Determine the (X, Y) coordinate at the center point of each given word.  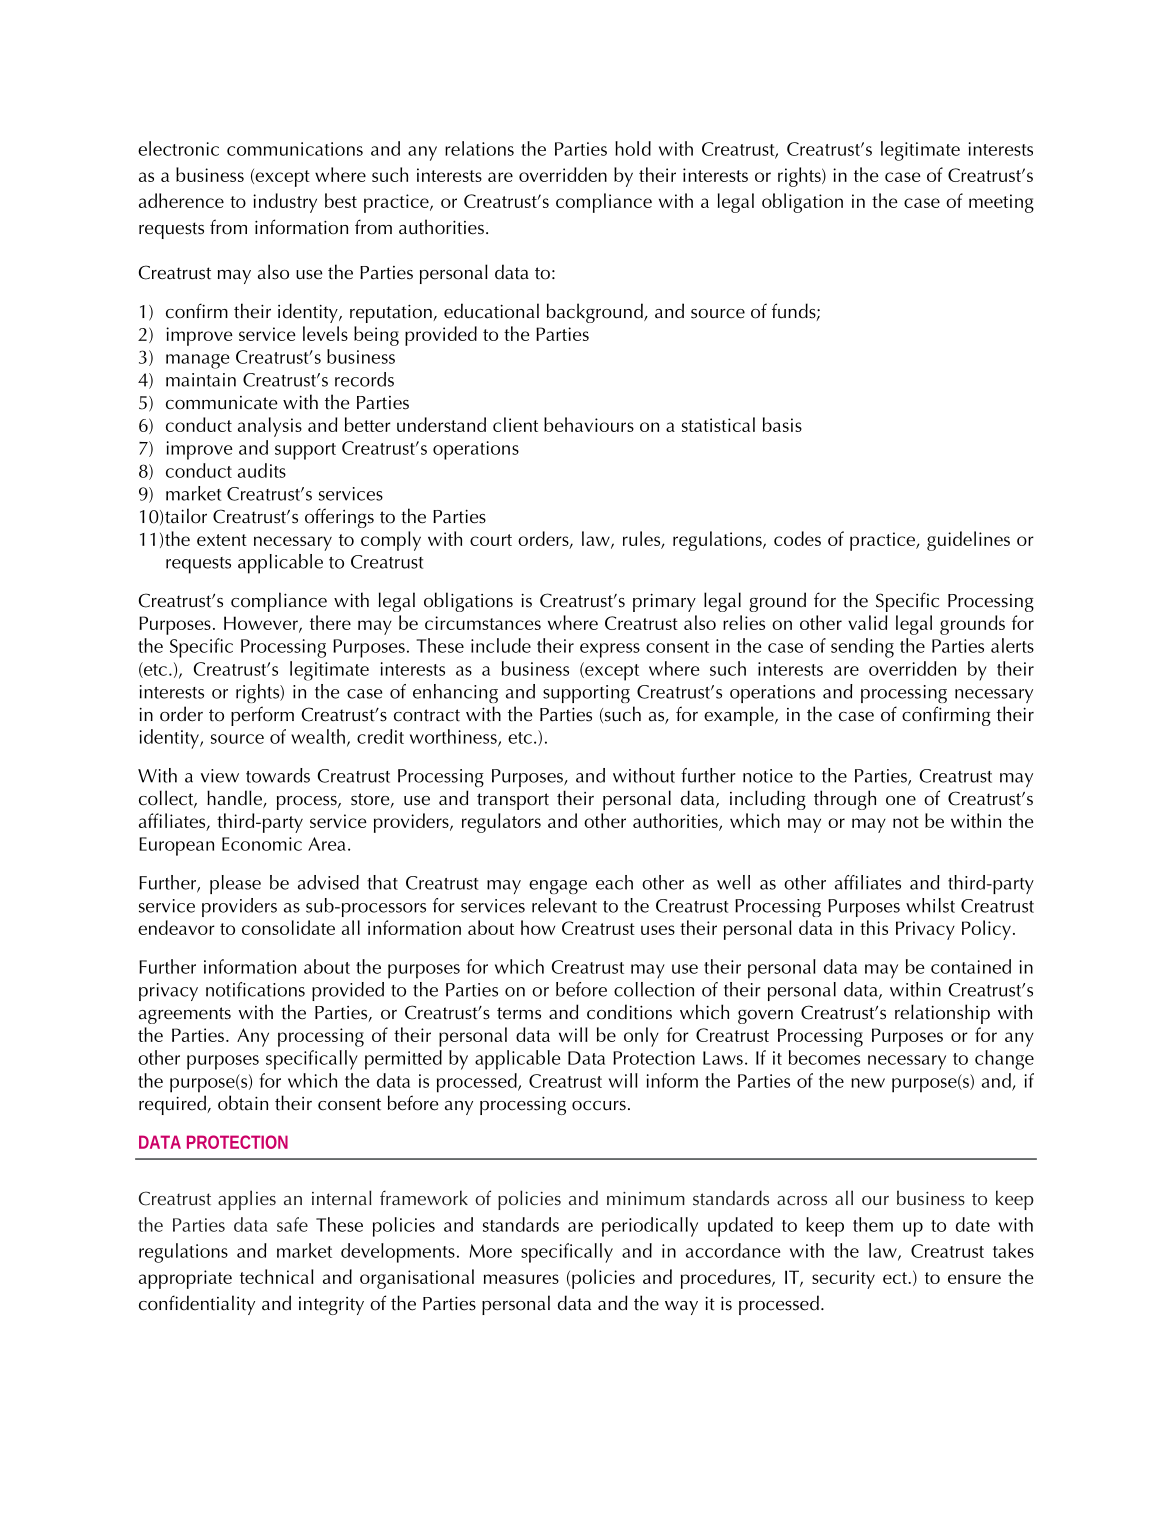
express (610, 650)
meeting (1001, 203)
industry (285, 203)
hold (633, 148)
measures (521, 1279)
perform (262, 716)
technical (277, 1276)
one (901, 801)
